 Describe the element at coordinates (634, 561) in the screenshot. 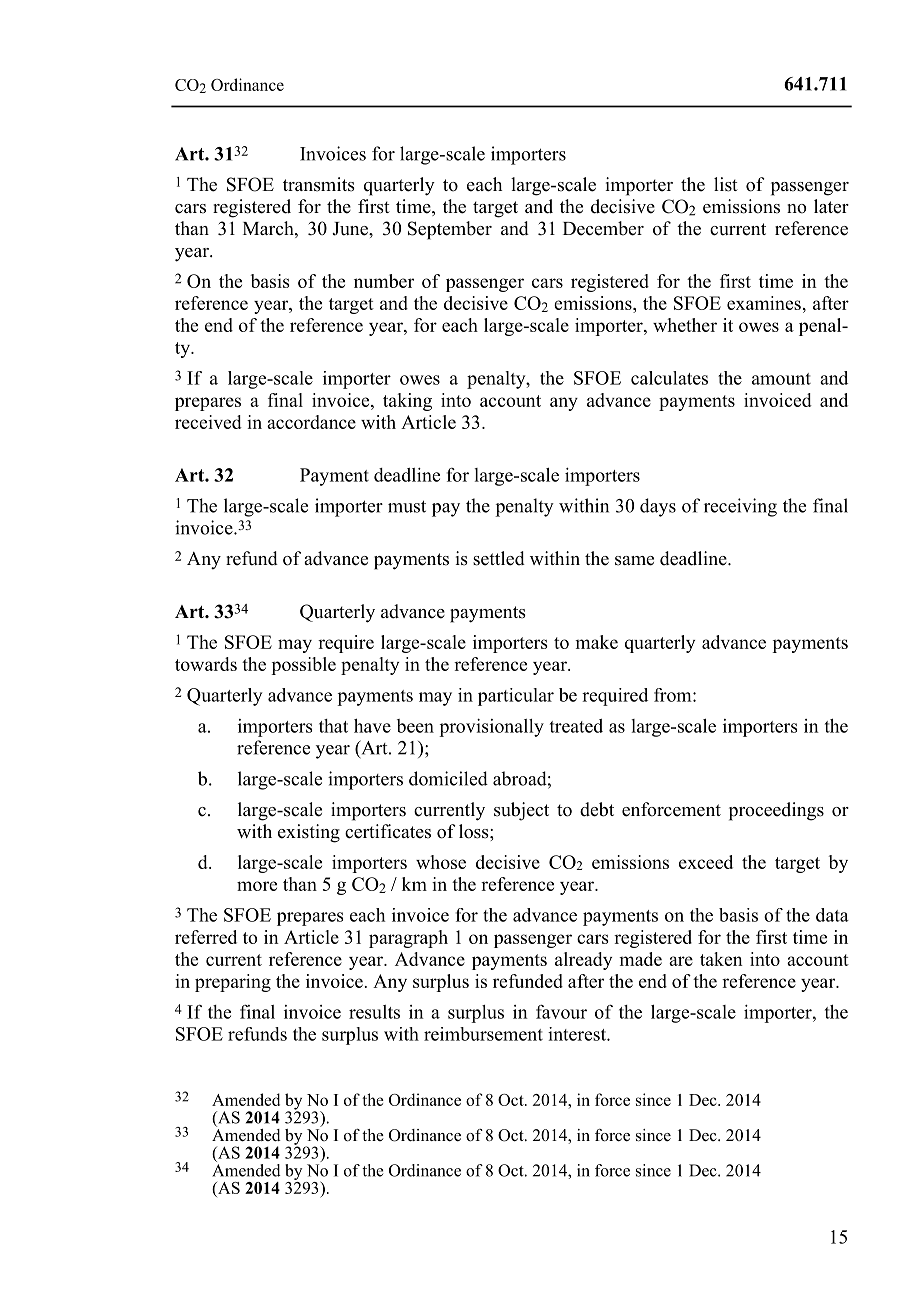

I see `same` at that location.
